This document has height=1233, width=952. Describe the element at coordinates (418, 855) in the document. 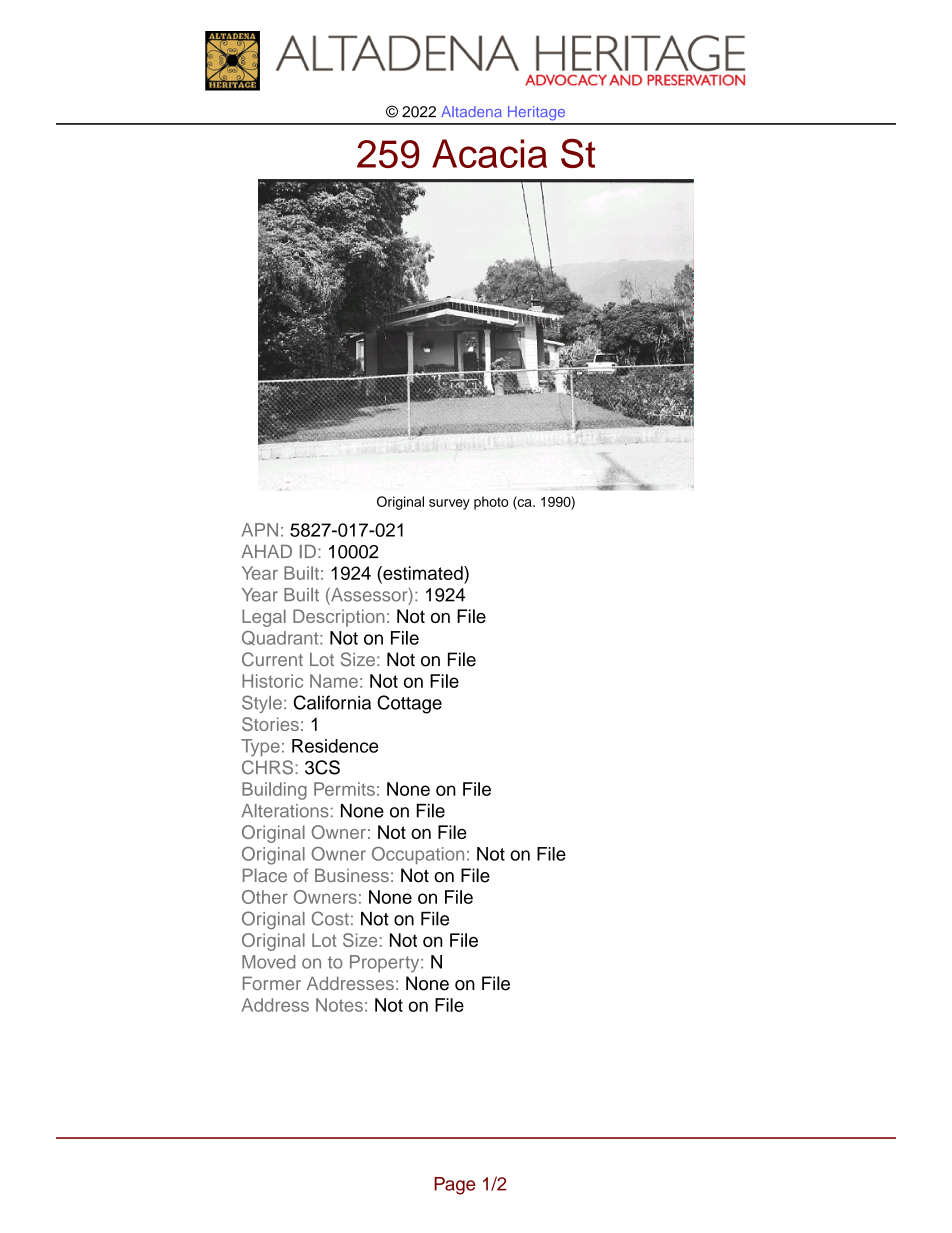

I see `Occupation` at that location.
